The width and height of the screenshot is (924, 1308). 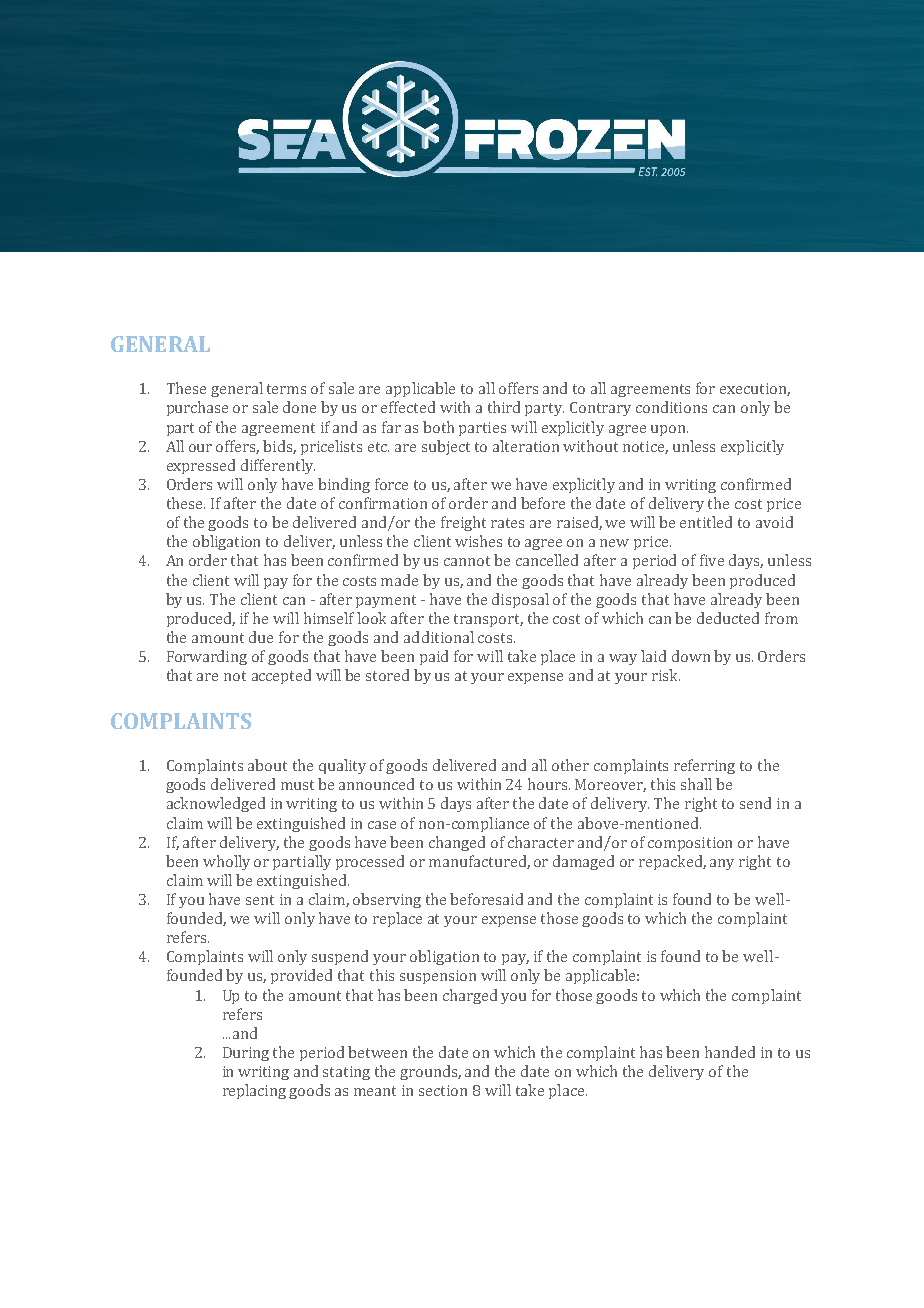 What do you see at coordinates (226, 862) in the screenshot?
I see `wholly` at bounding box center [226, 862].
